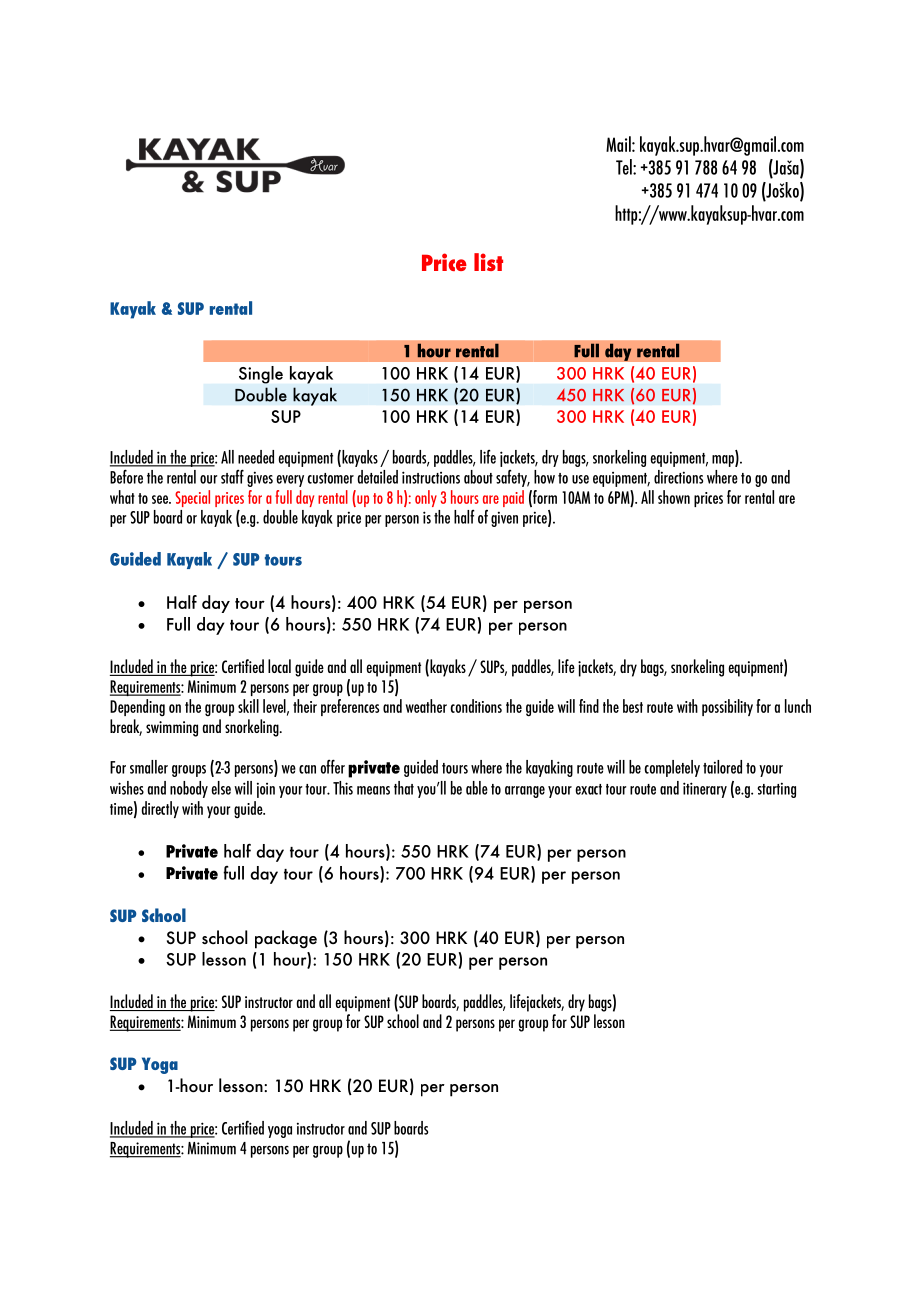 This image has height=1308, width=924. Describe the element at coordinates (724, 461) in the image. I see `map` at that location.
